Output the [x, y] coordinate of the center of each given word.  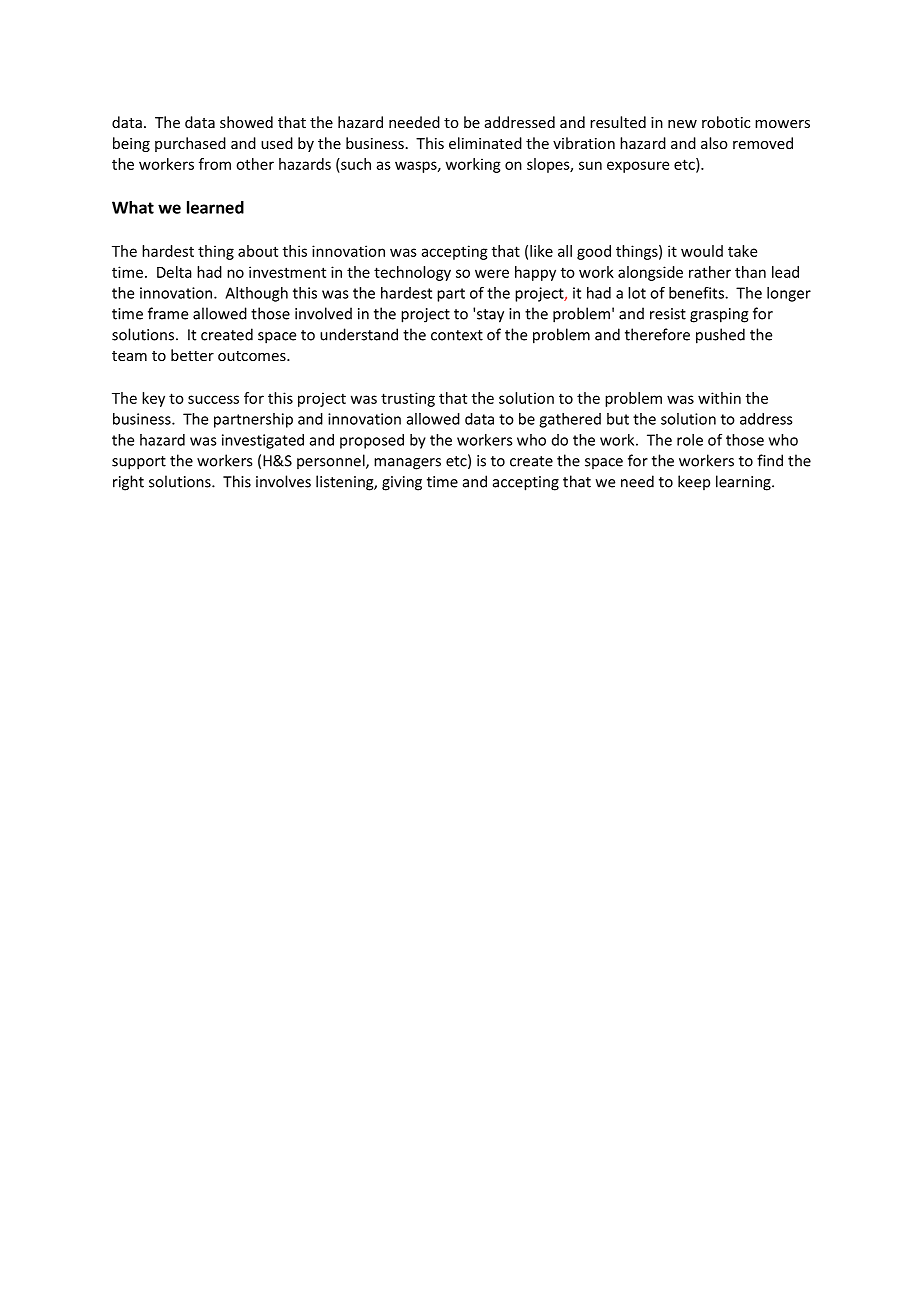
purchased [190, 144]
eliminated [485, 143]
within [719, 398]
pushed [720, 336]
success [213, 399]
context [457, 335]
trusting [408, 399]
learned [215, 207]
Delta [174, 272]
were [492, 273]
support [139, 463]
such [355, 164]
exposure [638, 167]
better [192, 355]
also [714, 143]
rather [710, 272]
